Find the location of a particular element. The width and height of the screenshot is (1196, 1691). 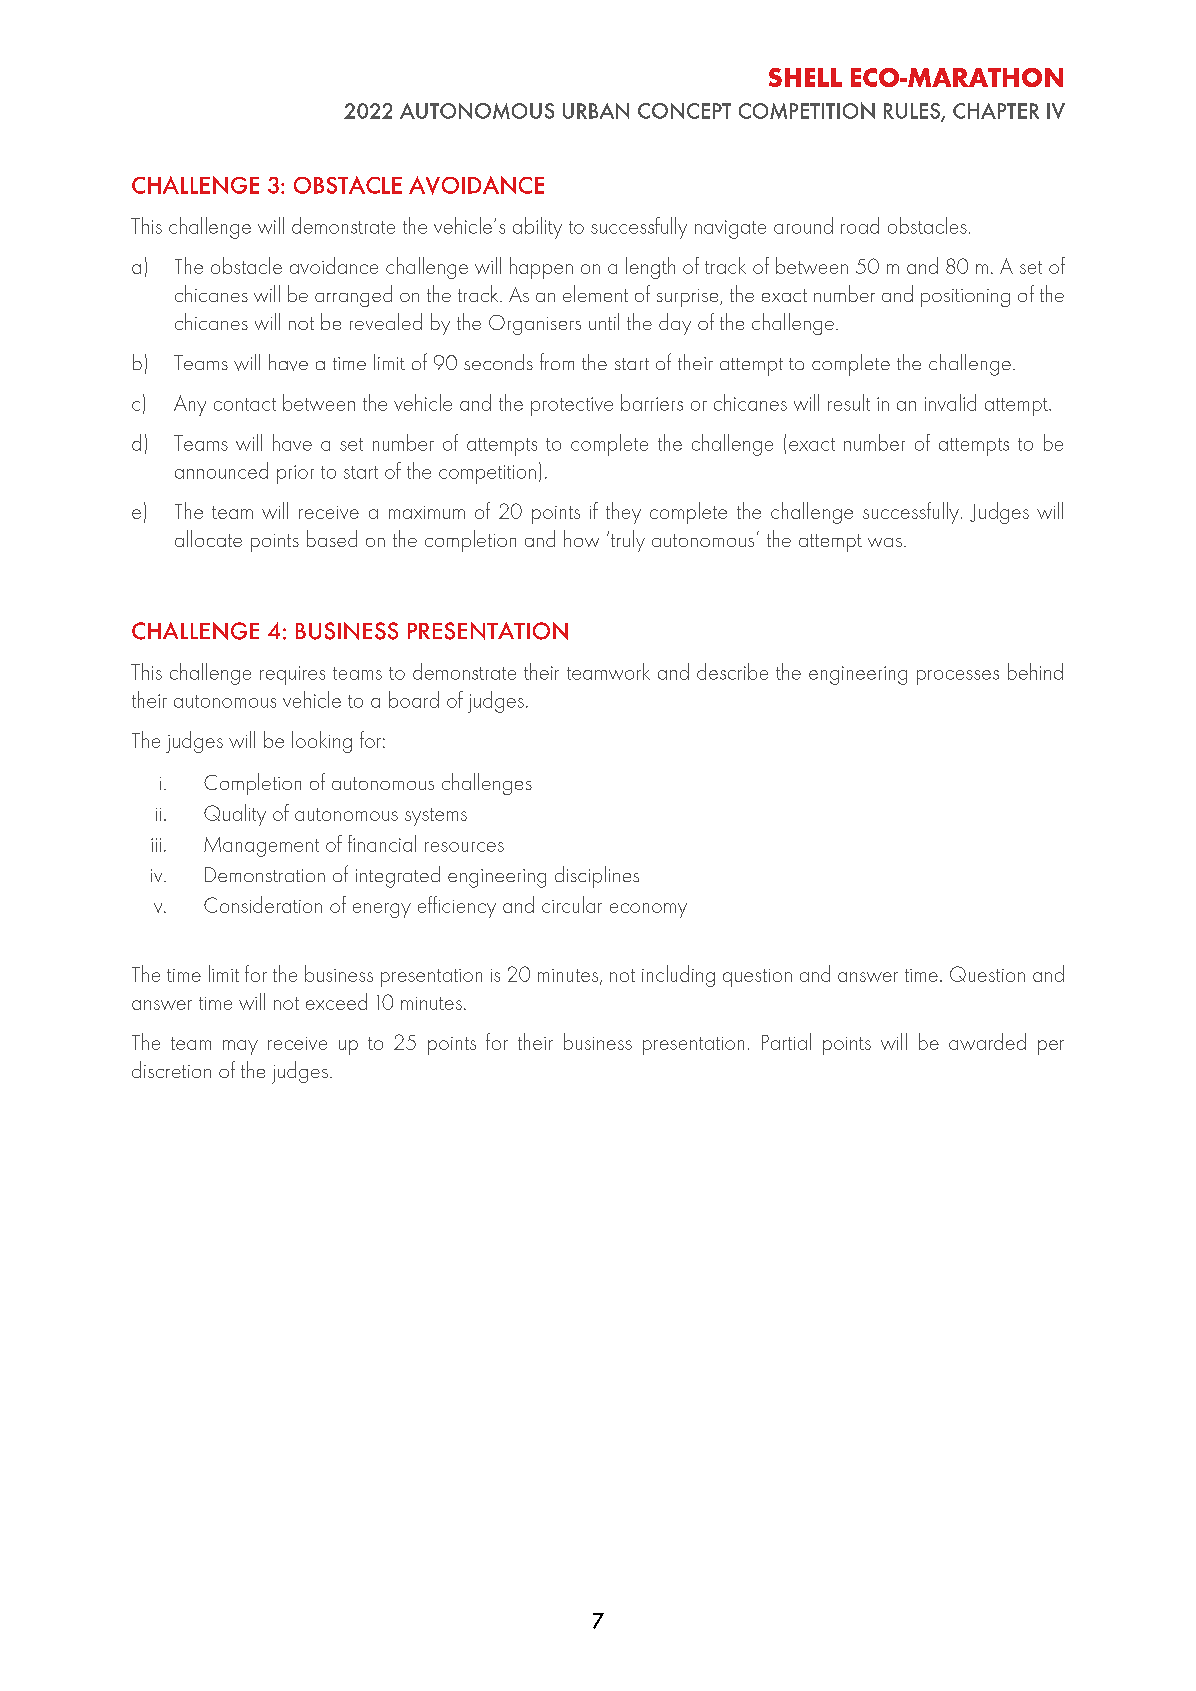

may is located at coordinates (240, 1047).
